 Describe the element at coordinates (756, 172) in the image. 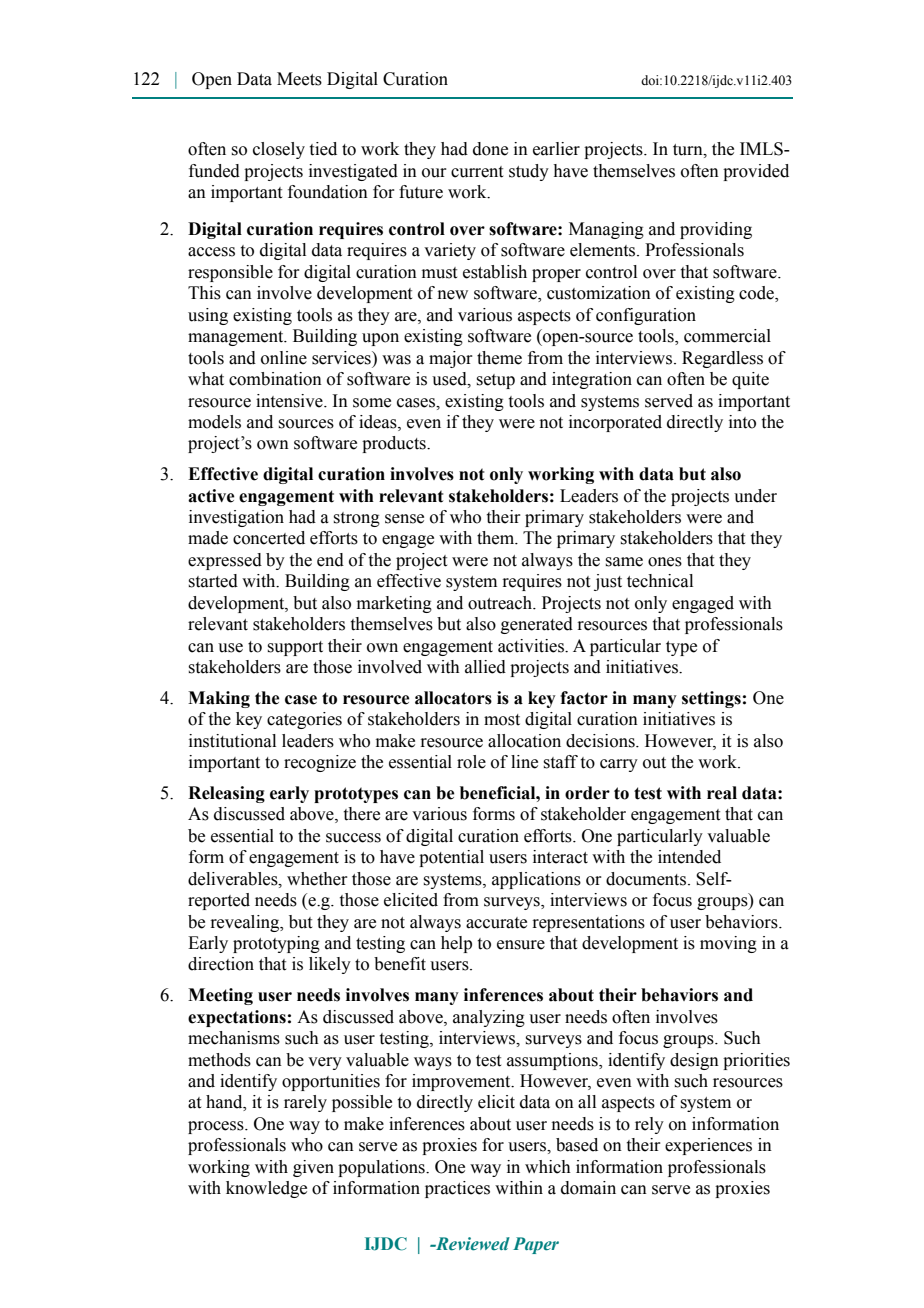

I see `provided` at that location.
